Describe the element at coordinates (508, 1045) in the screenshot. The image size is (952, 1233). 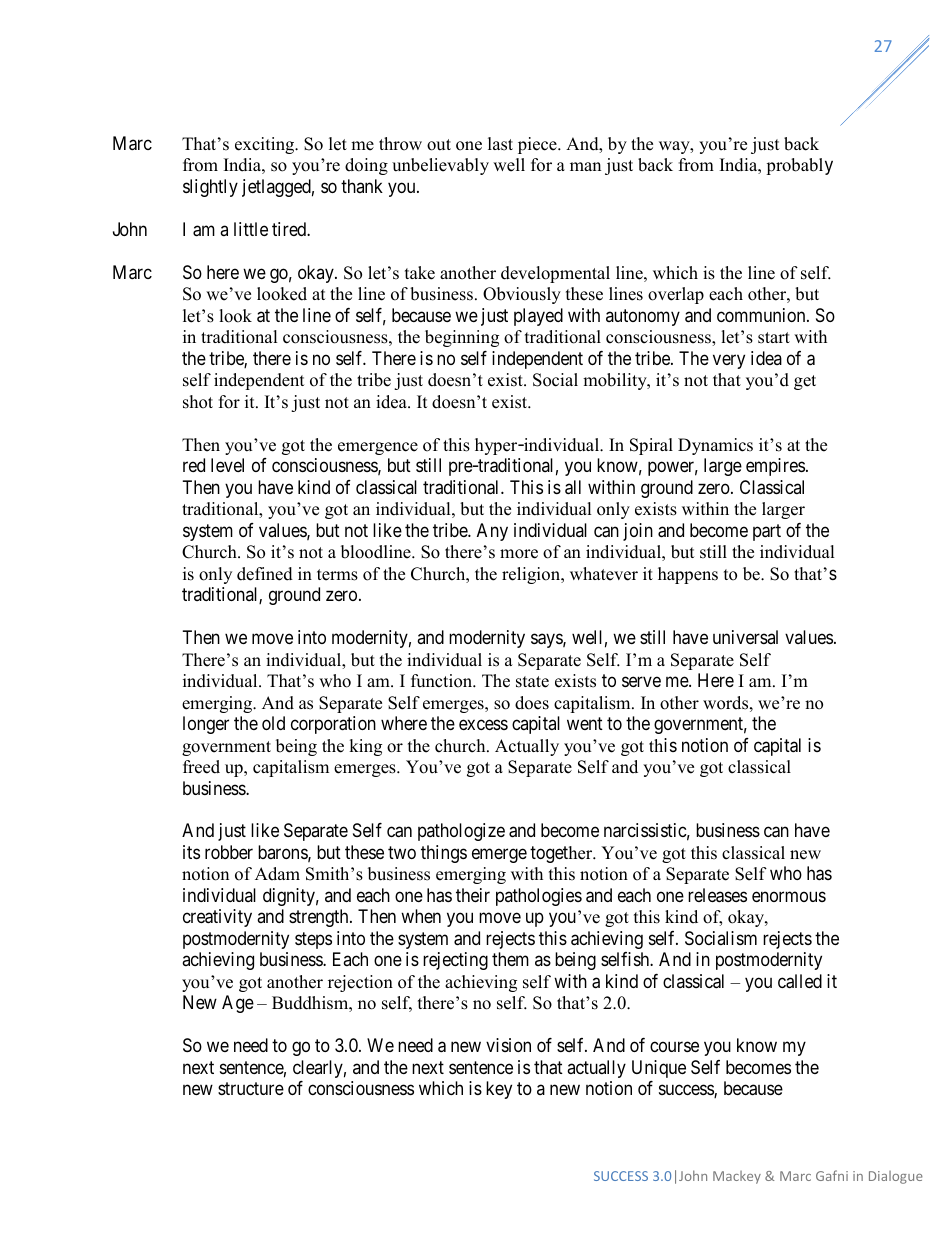
I see `vision` at that location.
